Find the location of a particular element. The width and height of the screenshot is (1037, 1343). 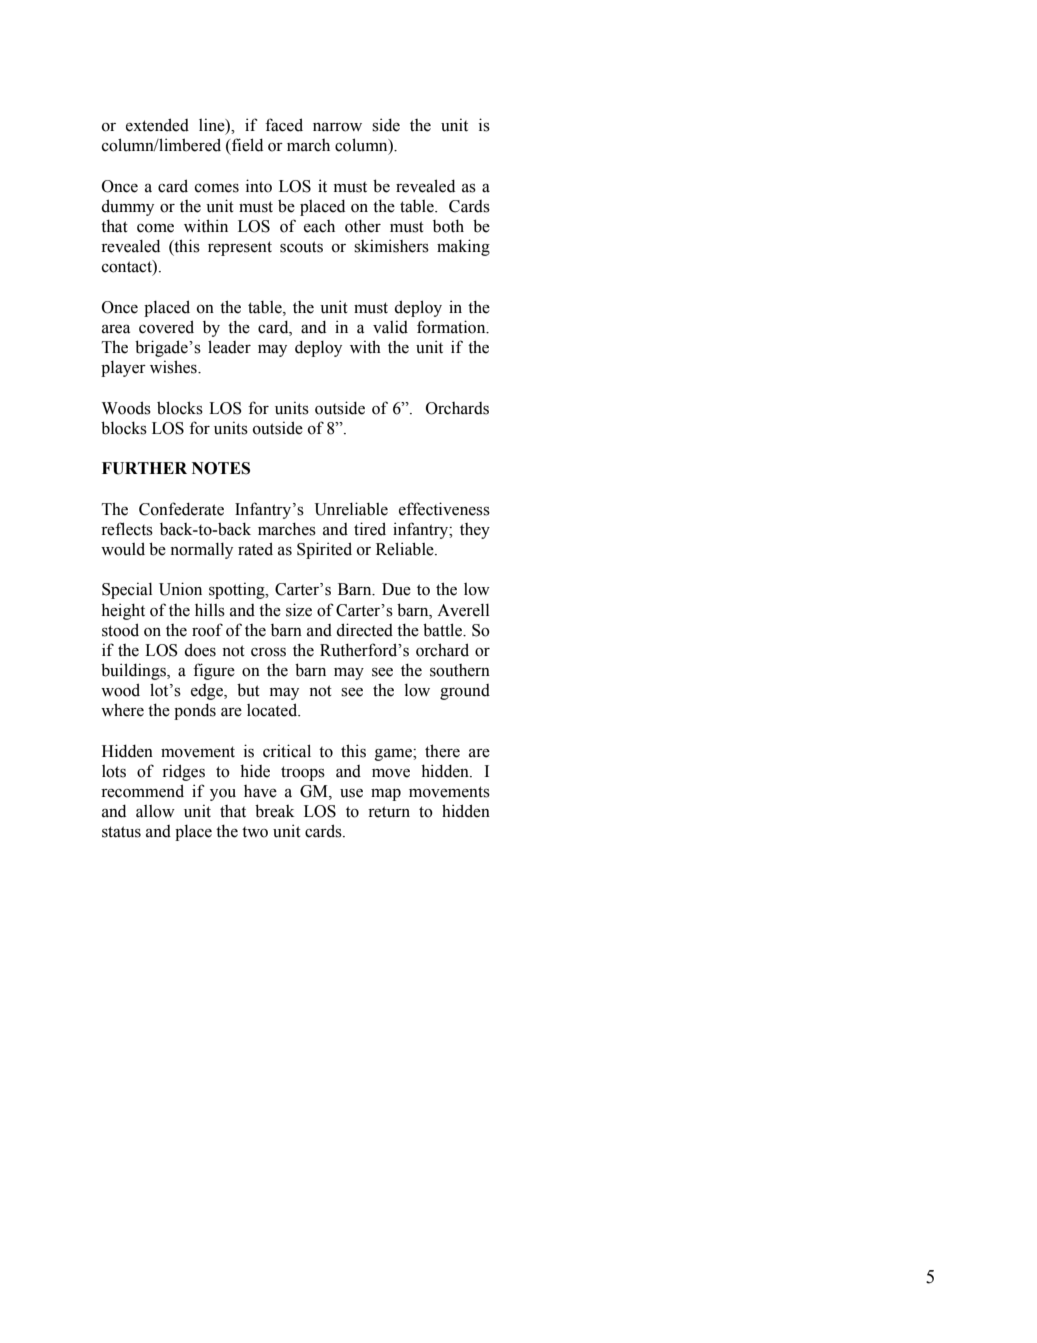

wishes is located at coordinates (174, 367).
